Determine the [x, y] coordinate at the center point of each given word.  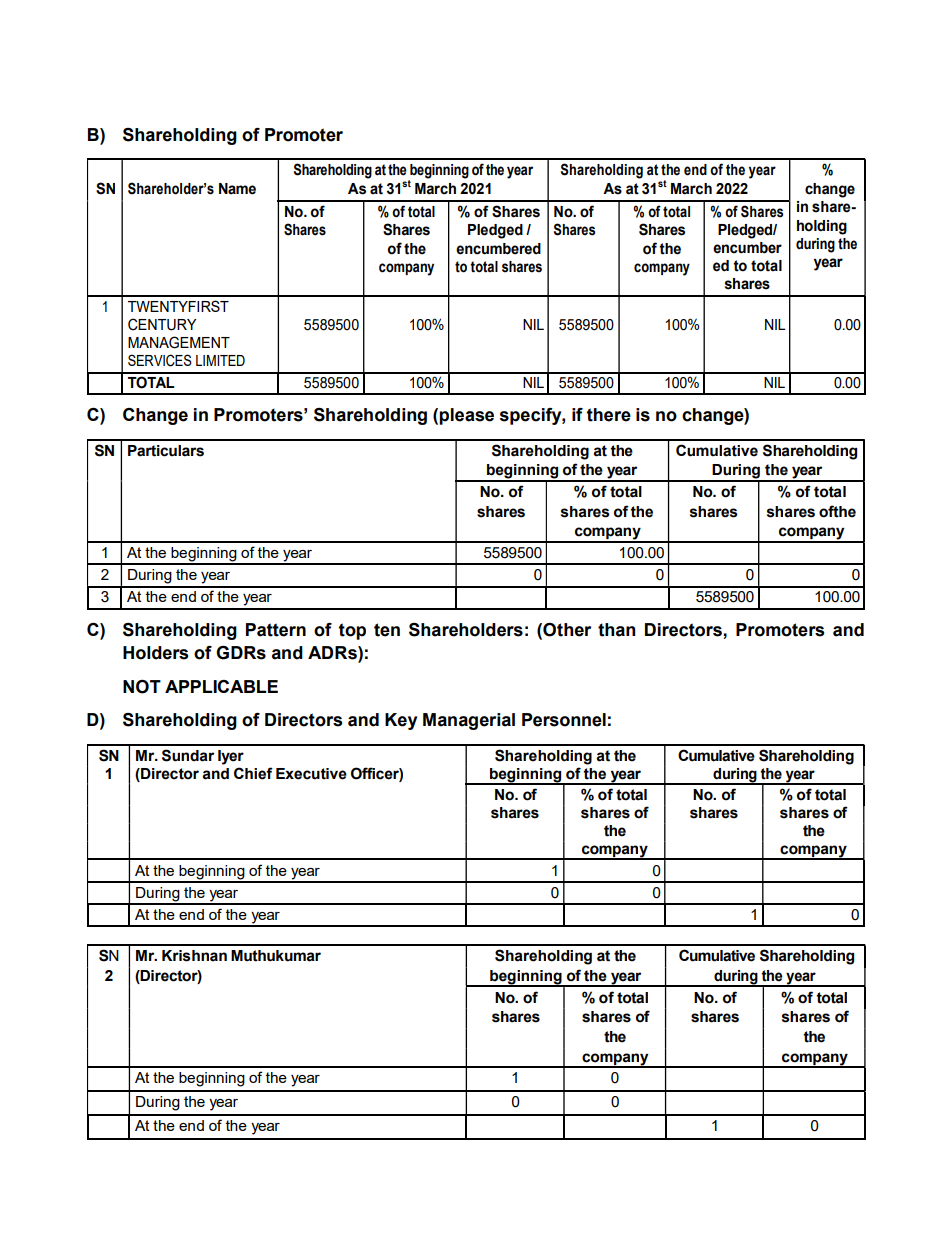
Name [237, 189]
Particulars [166, 451]
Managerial [469, 721]
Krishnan [194, 956]
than [616, 630]
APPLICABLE [221, 686]
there [609, 415]
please [466, 416]
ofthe [837, 511]
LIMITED [220, 360]
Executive [311, 774]
